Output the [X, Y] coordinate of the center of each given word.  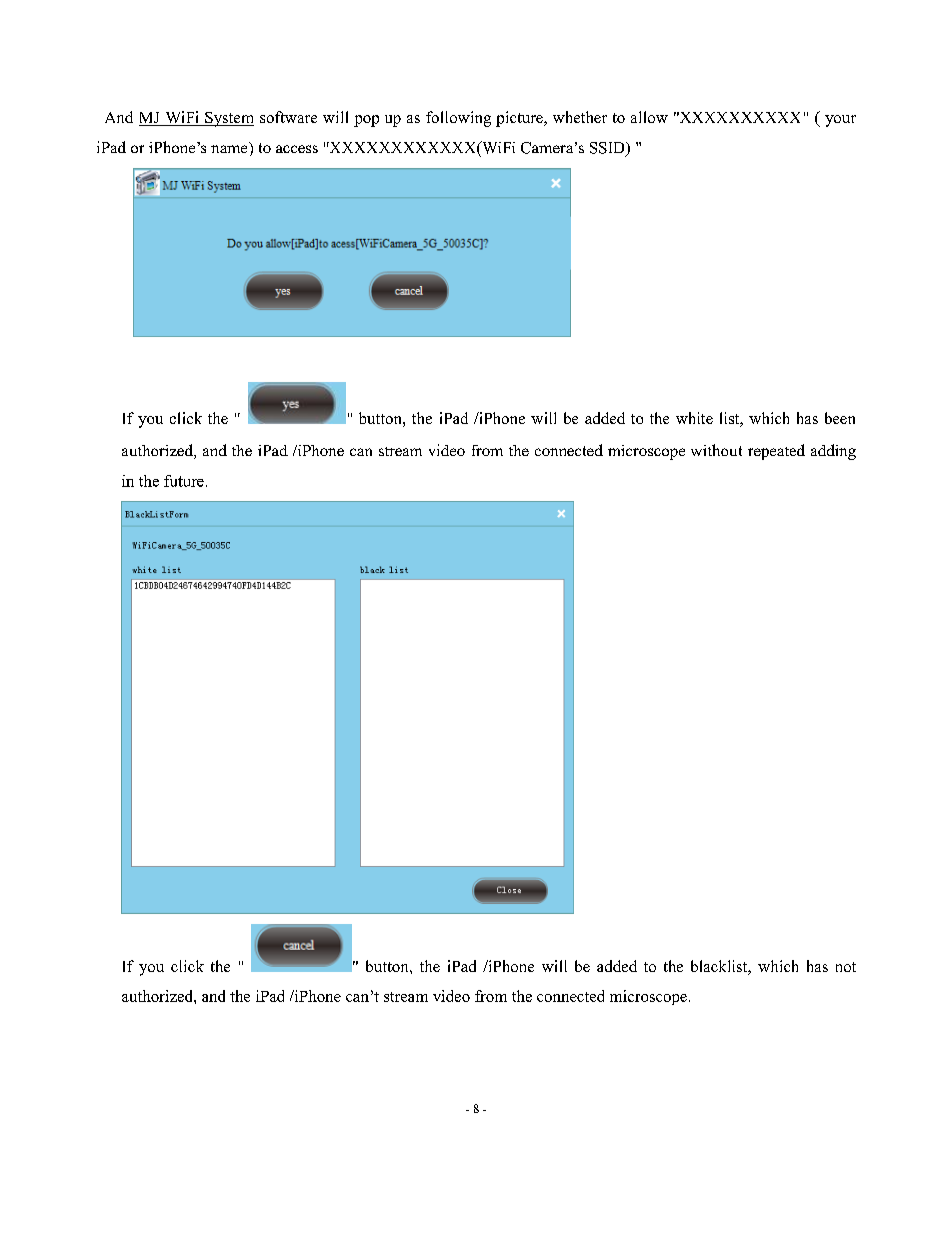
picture [520, 119]
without [716, 450]
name [229, 149]
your [840, 121]
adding [833, 452]
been [840, 418]
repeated [776, 452]
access [297, 149]
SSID [608, 149]
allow [649, 117]
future [184, 481]
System [228, 119]
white [694, 418]
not [846, 967]
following [458, 119]
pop [366, 121]
